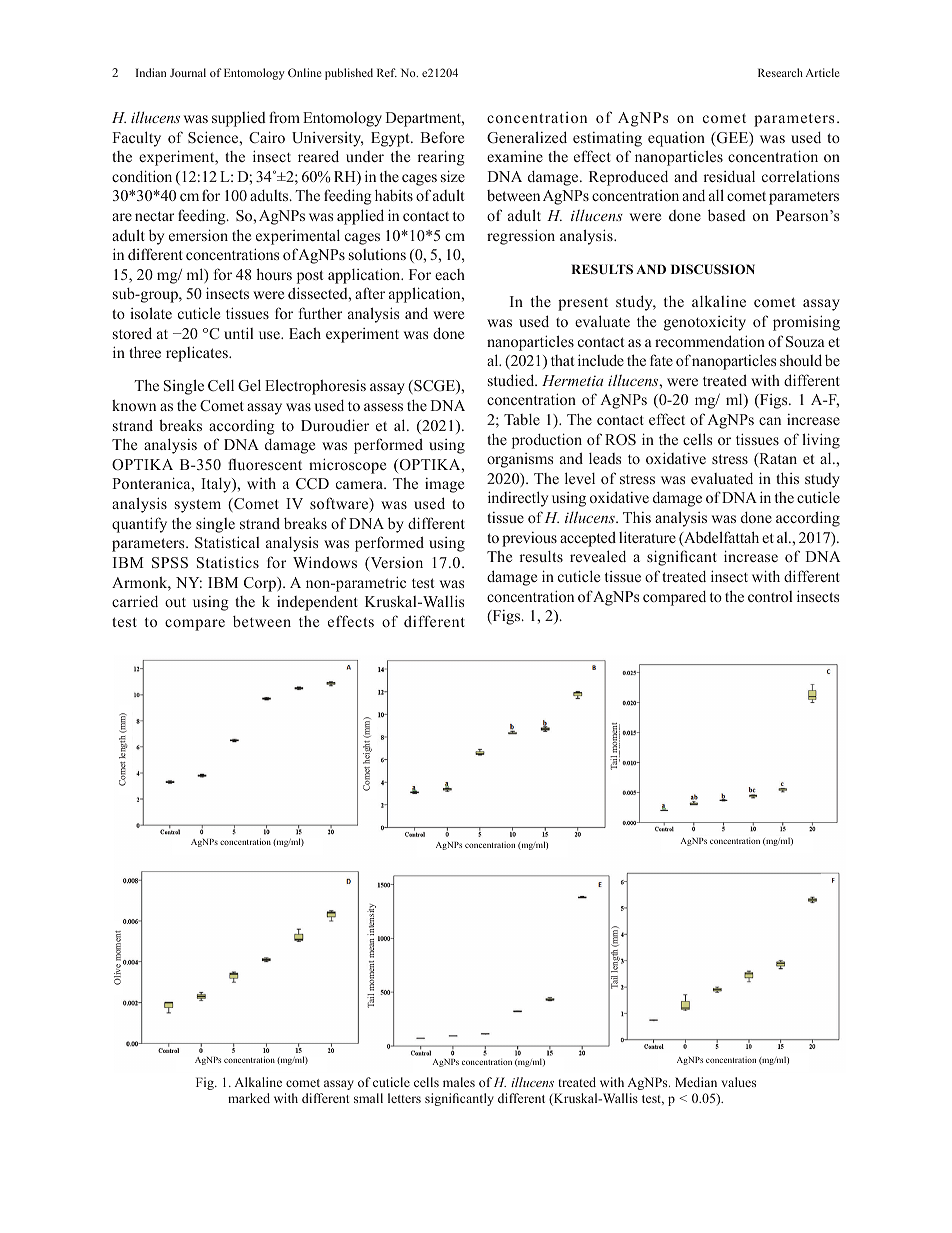  I want to click on control, so click(770, 596).
